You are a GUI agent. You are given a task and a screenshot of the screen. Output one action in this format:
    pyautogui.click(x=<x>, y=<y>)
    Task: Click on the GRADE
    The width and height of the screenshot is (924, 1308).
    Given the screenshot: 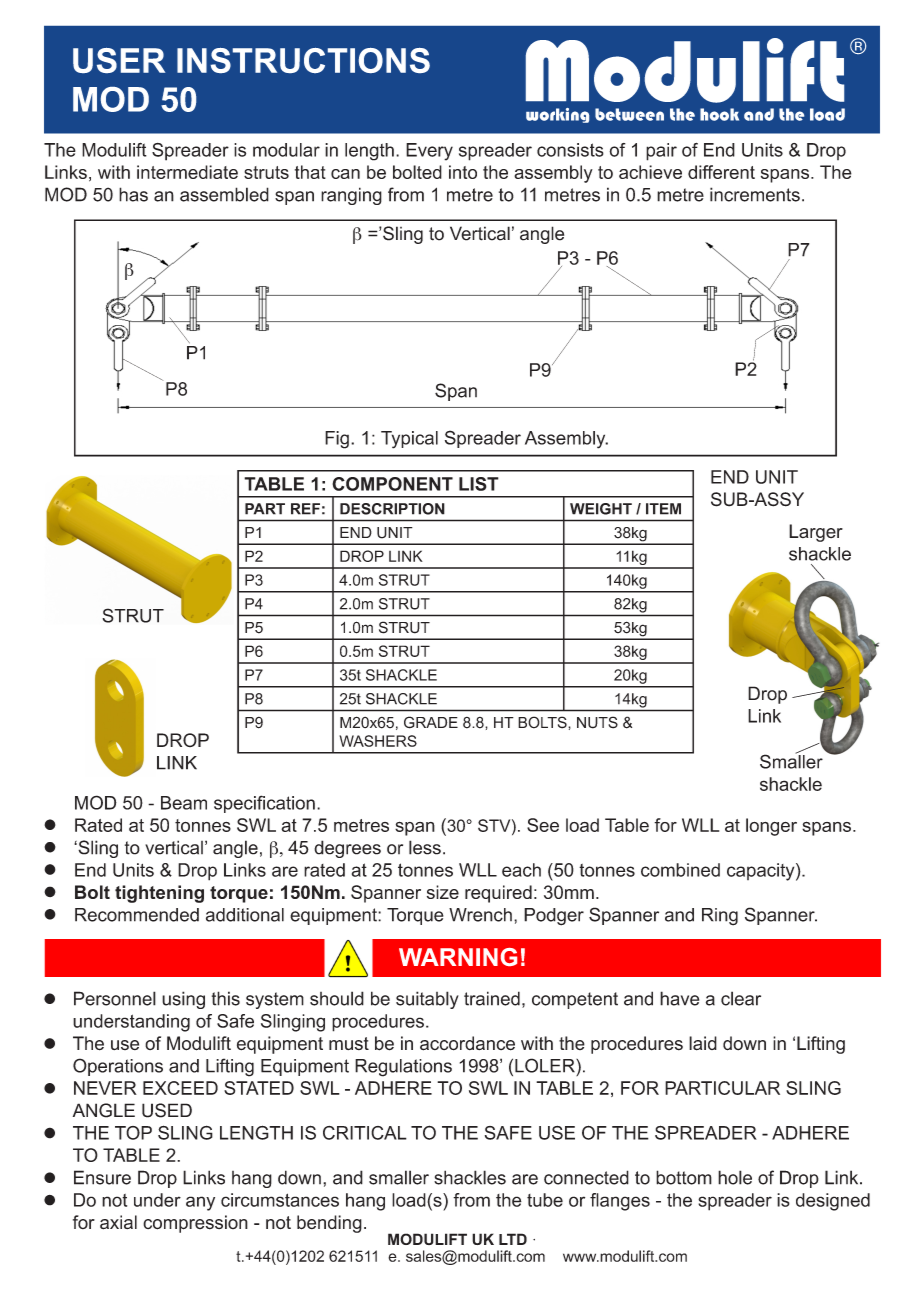 What is the action you would take?
    pyautogui.click(x=431, y=722)
